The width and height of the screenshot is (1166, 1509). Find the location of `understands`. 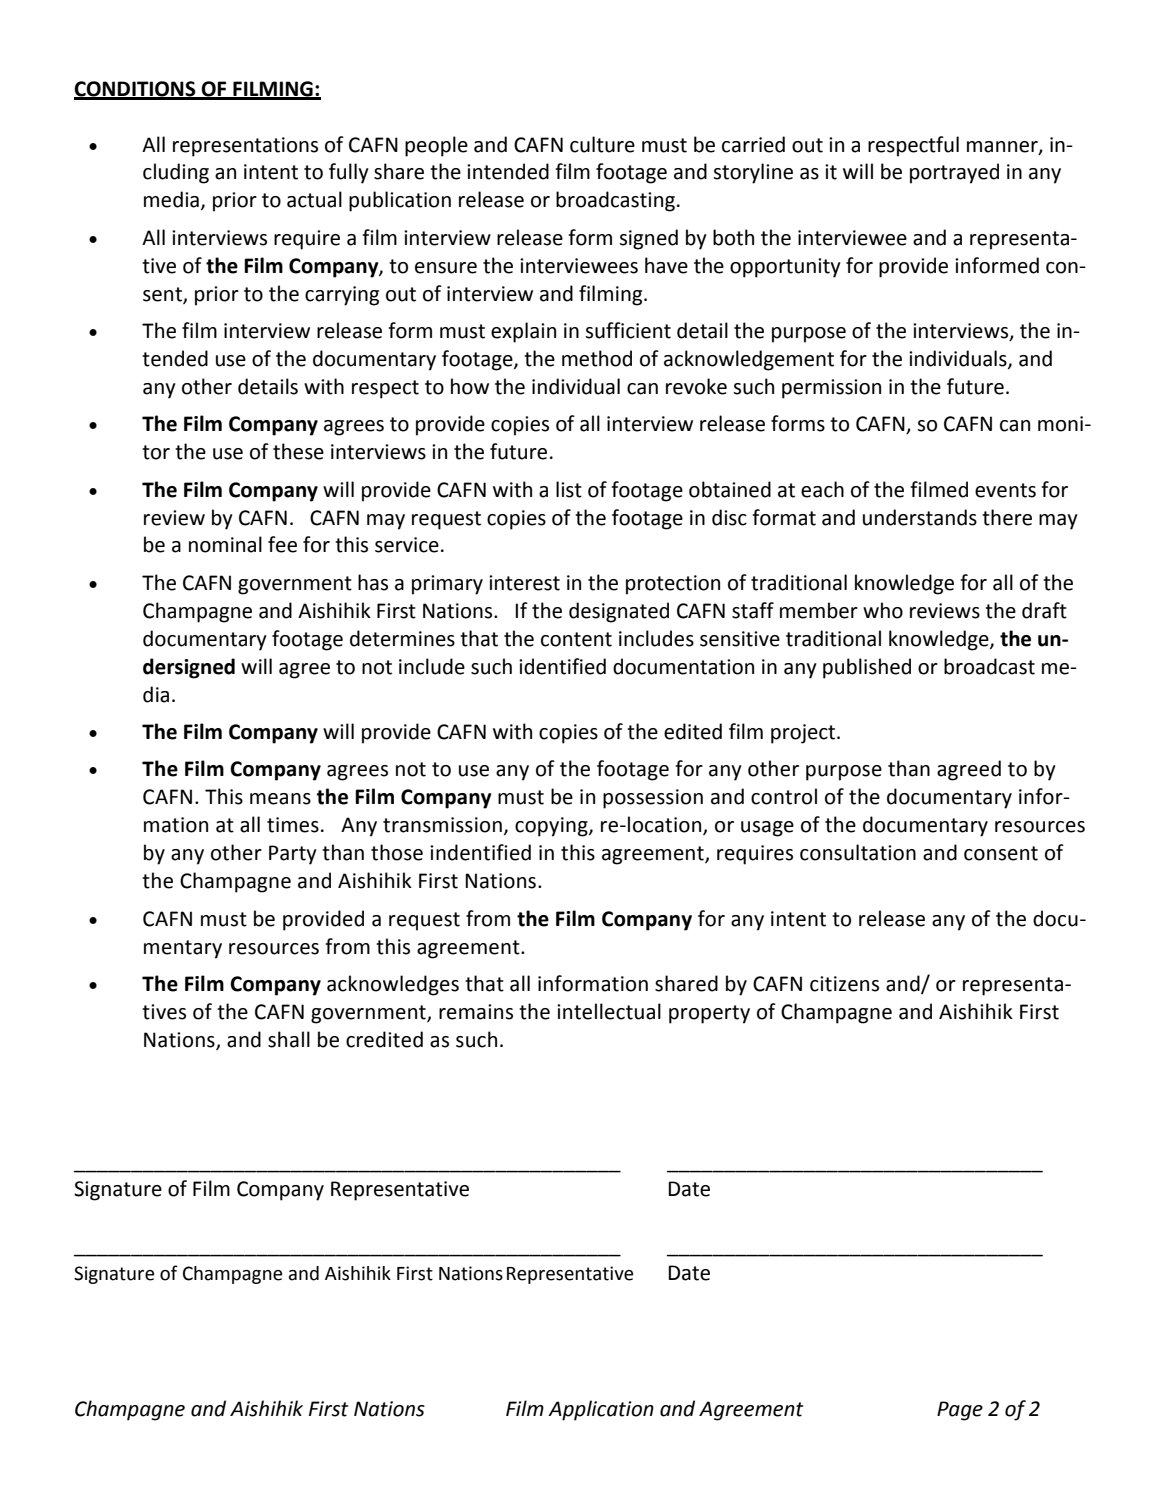

understands is located at coordinates (920, 517).
